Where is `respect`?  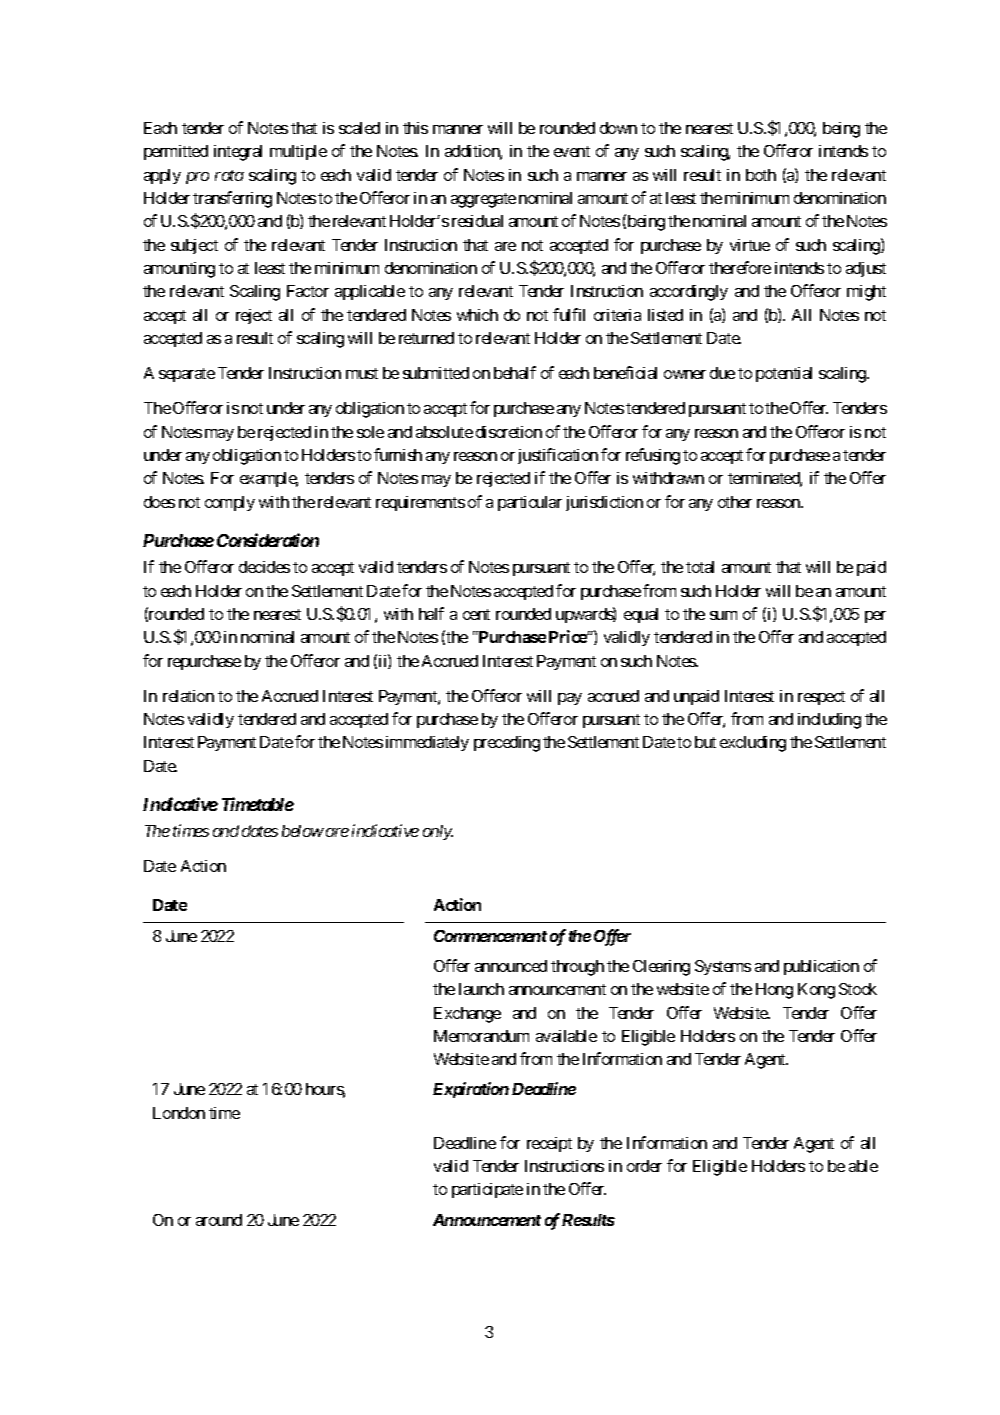 respect is located at coordinates (821, 698).
